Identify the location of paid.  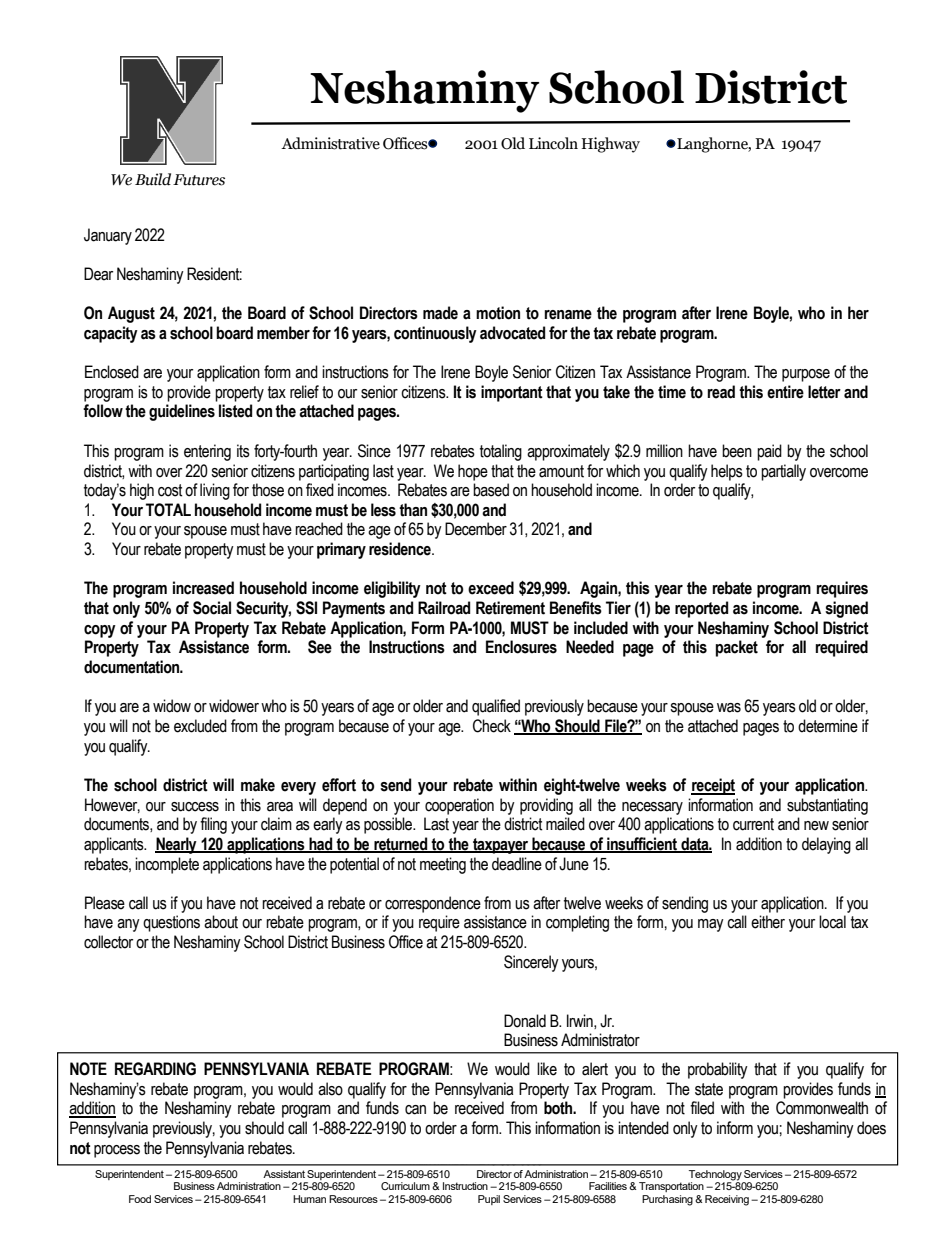
(769, 452).
